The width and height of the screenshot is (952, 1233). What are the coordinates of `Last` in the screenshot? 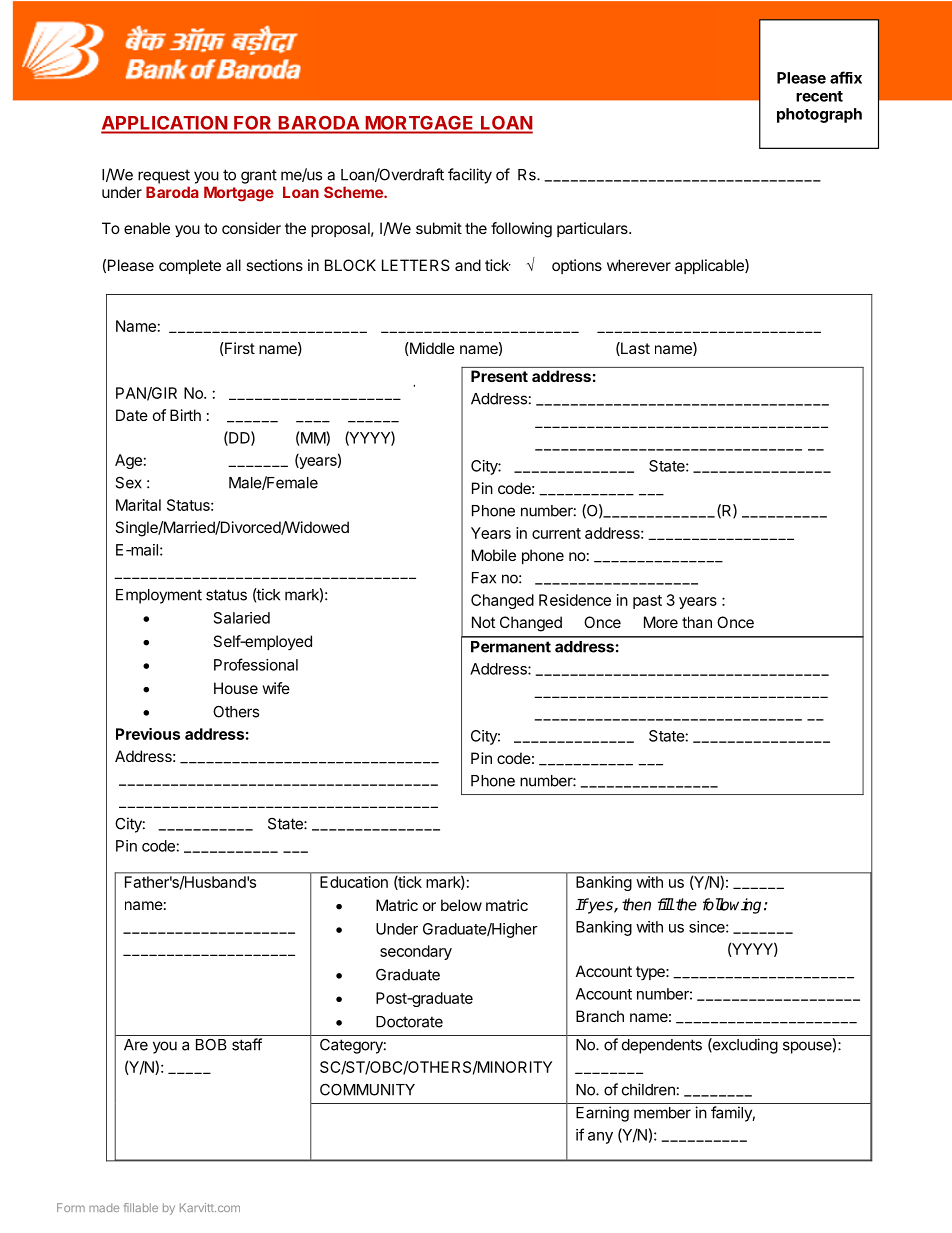 It's located at (634, 349).
